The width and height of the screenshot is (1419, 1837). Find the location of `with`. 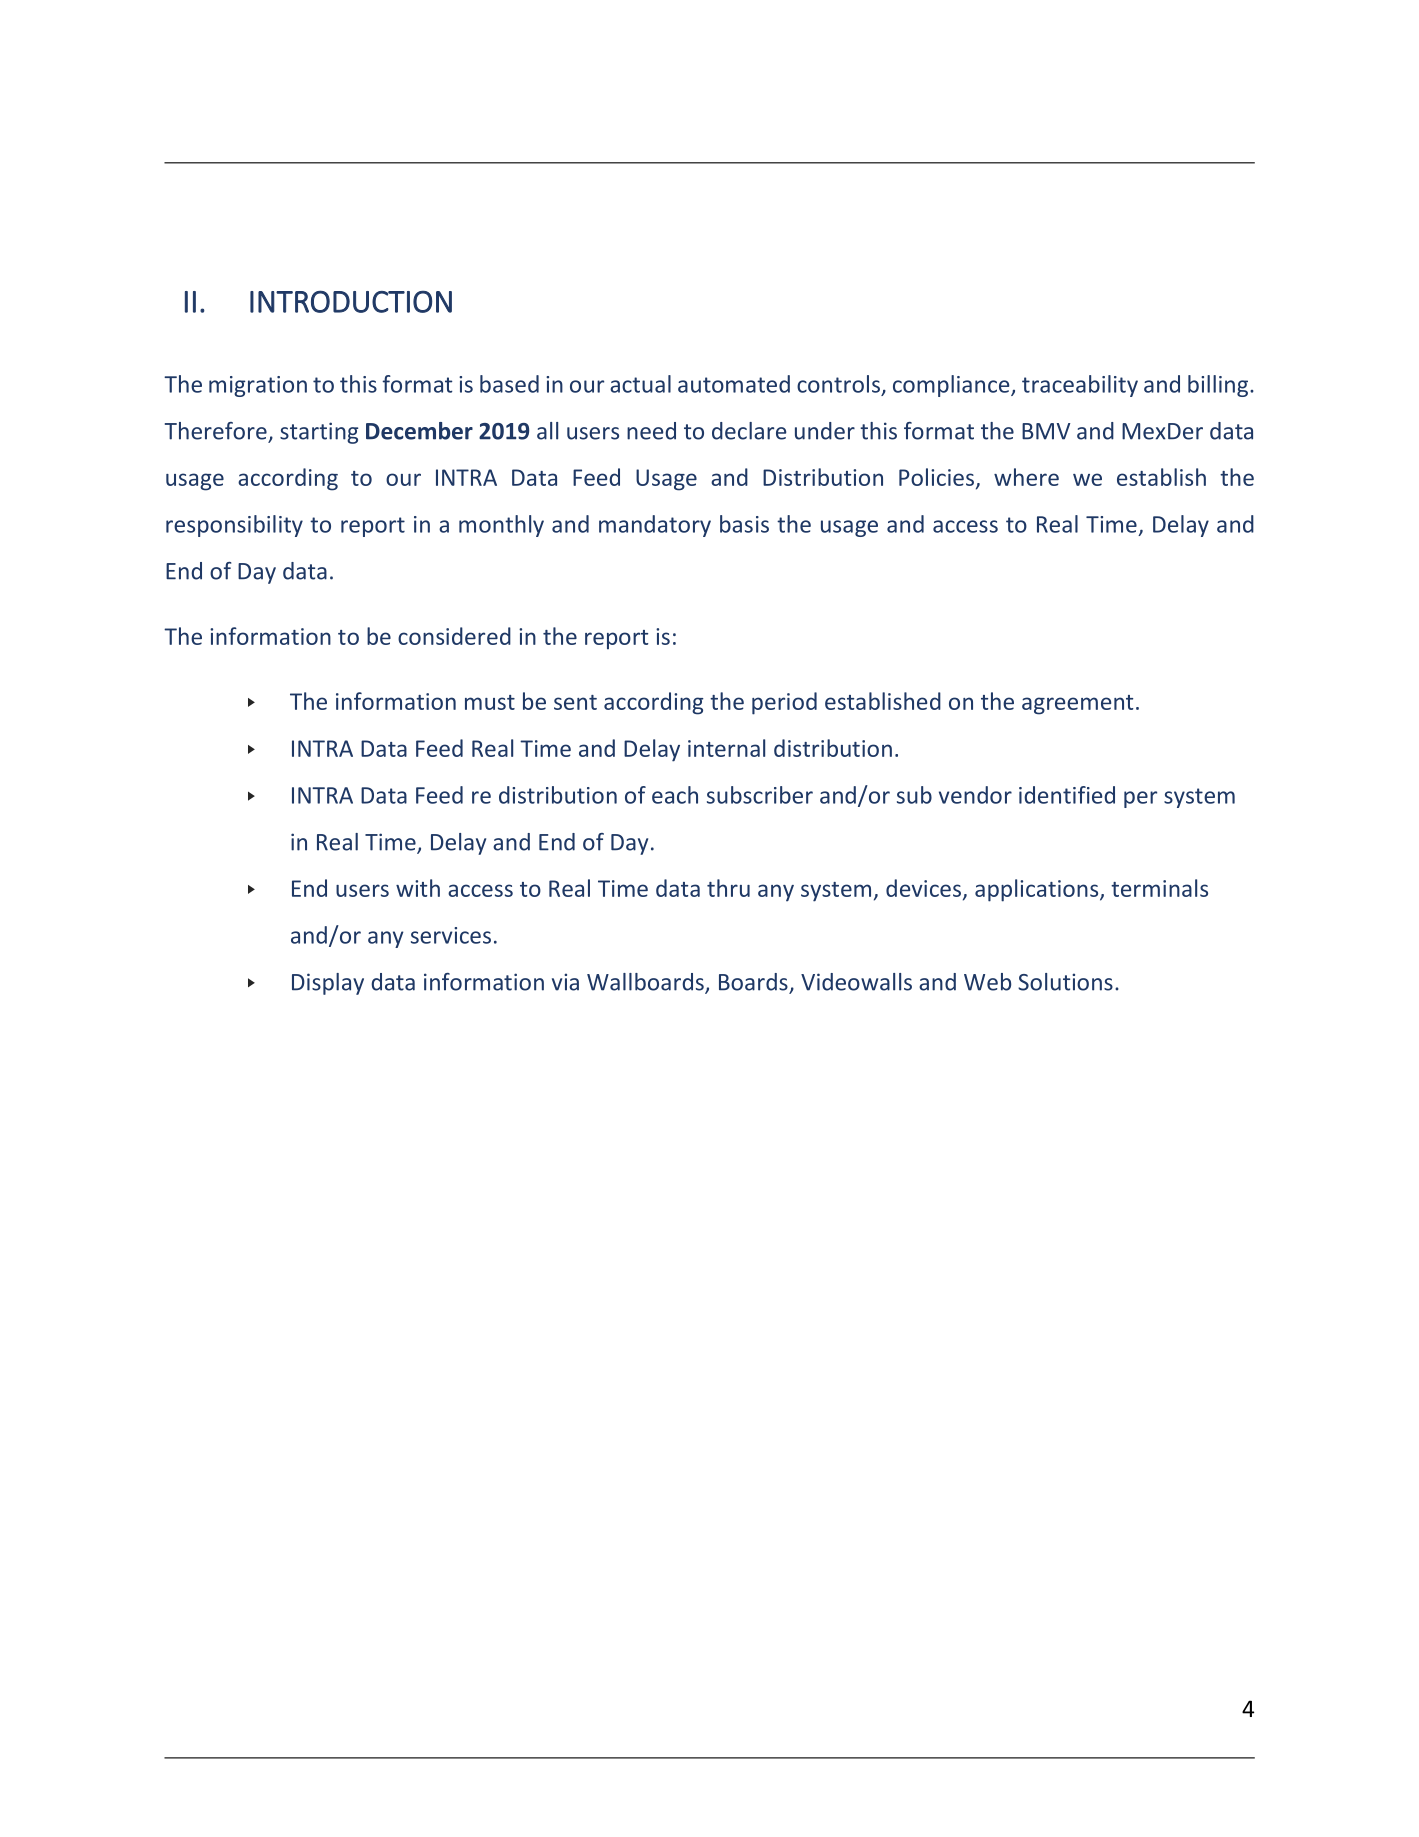

with is located at coordinates (418, 888).
